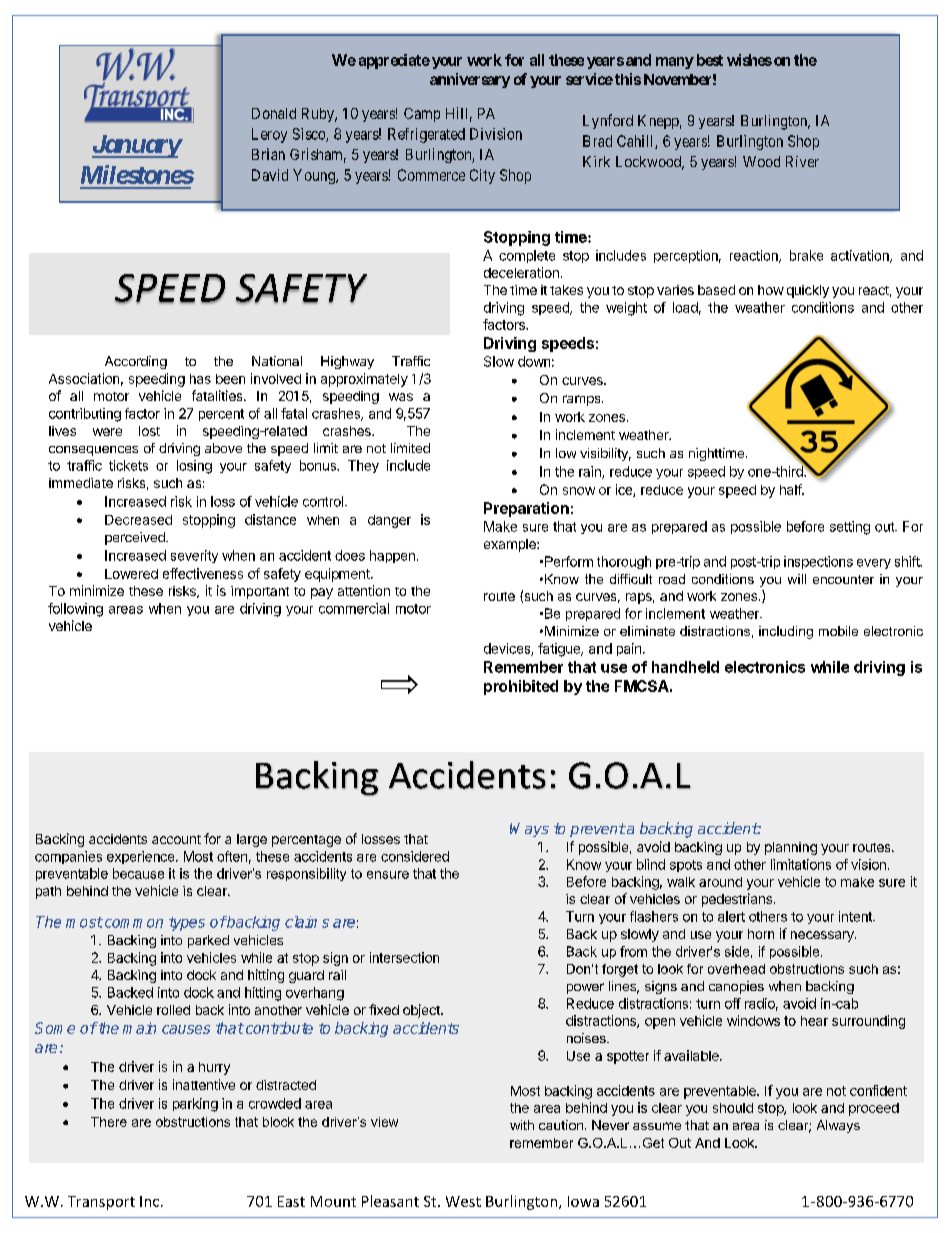 This document has height=1233, width=952. I want to click on anniversary, so click(470, 80).
